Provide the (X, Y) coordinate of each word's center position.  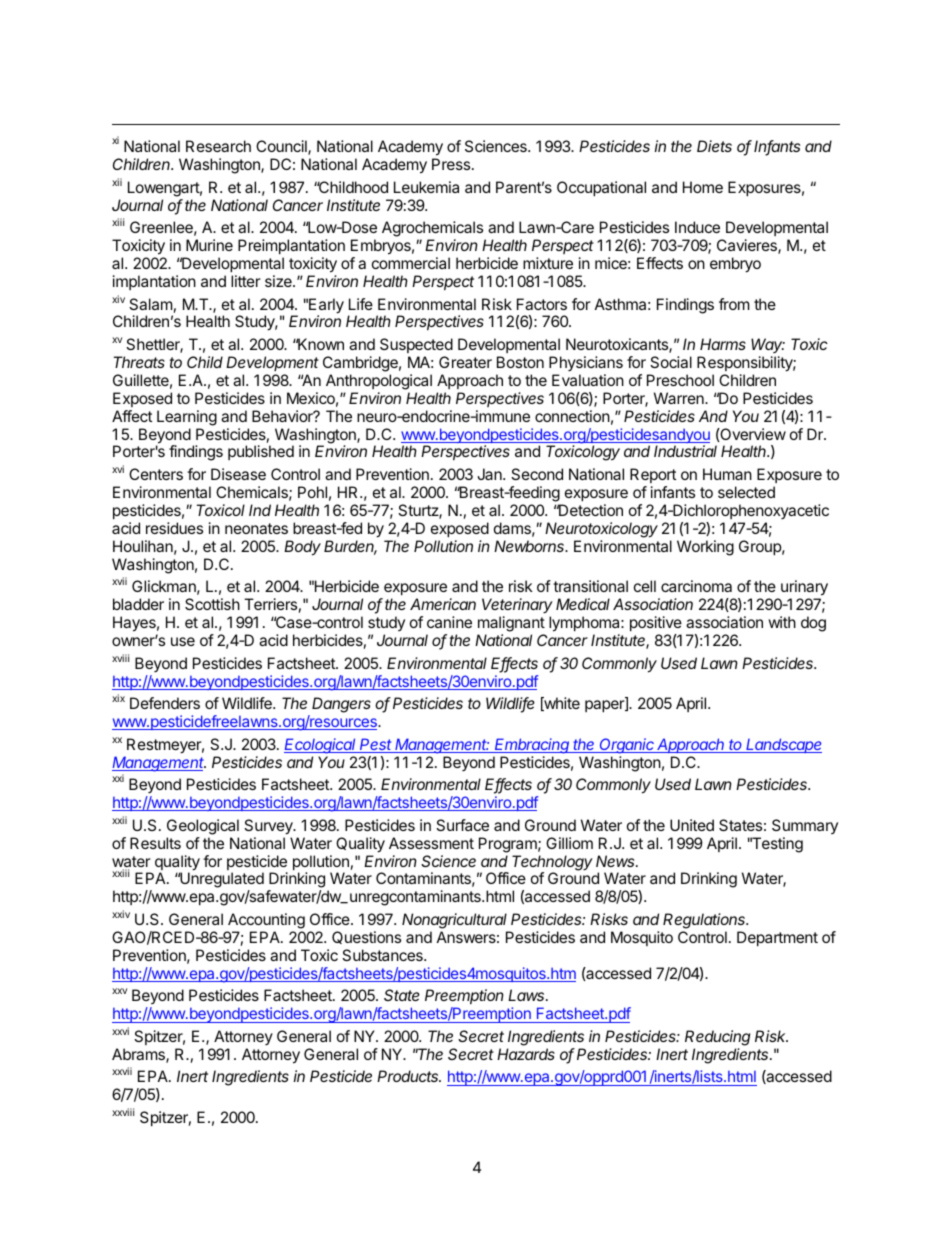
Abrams (139, 1055)
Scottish (212, 604)
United (692, 825)
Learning (187, 418)
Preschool (680, 380)
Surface (462, 825)
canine (449, 622)
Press (452, 164)
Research (218, 146)
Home (703, 187)
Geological (203, 827)
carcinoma (696, 586)
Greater (465, 362)
